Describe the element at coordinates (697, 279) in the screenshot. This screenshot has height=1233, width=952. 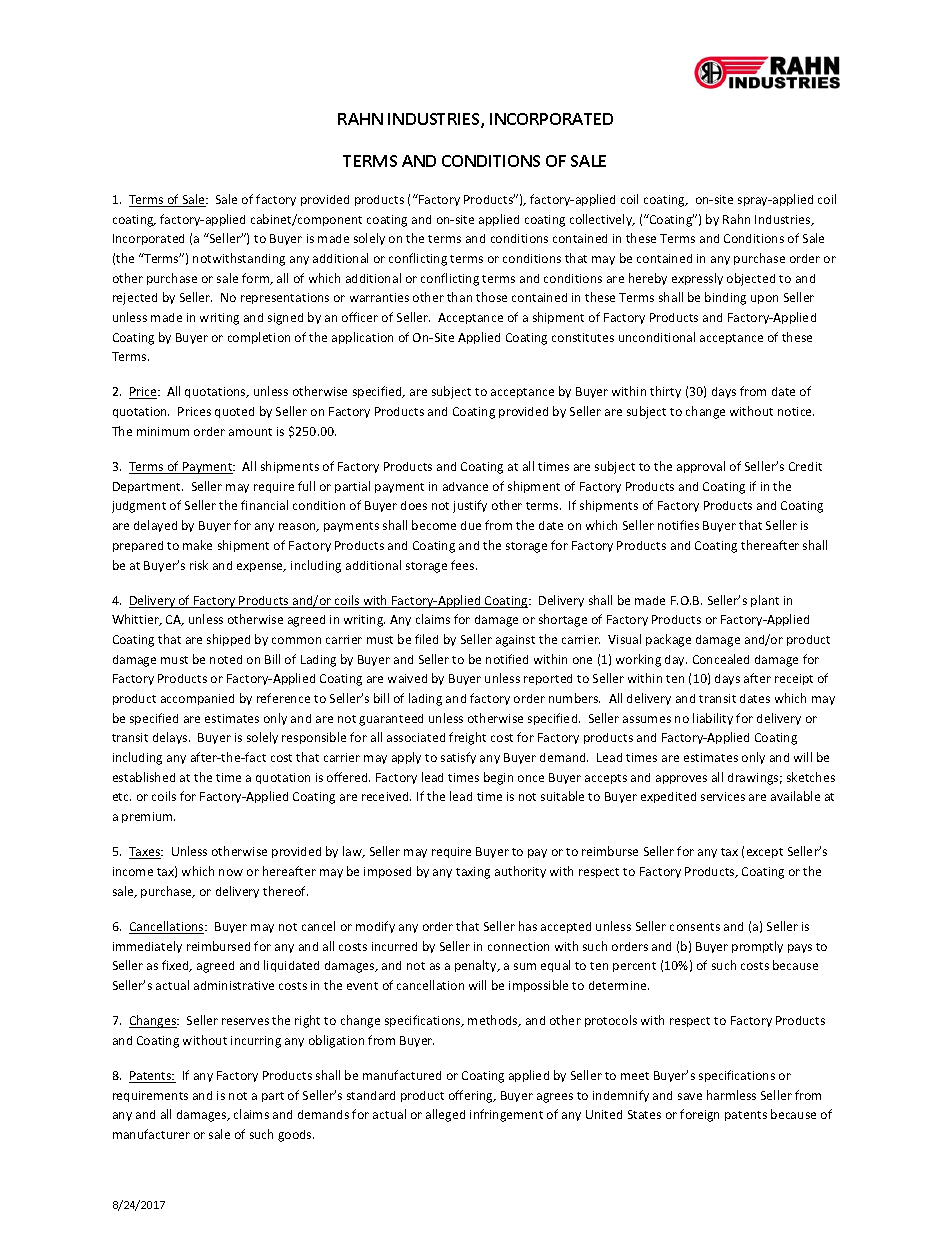
I see `expressly` at that location.
